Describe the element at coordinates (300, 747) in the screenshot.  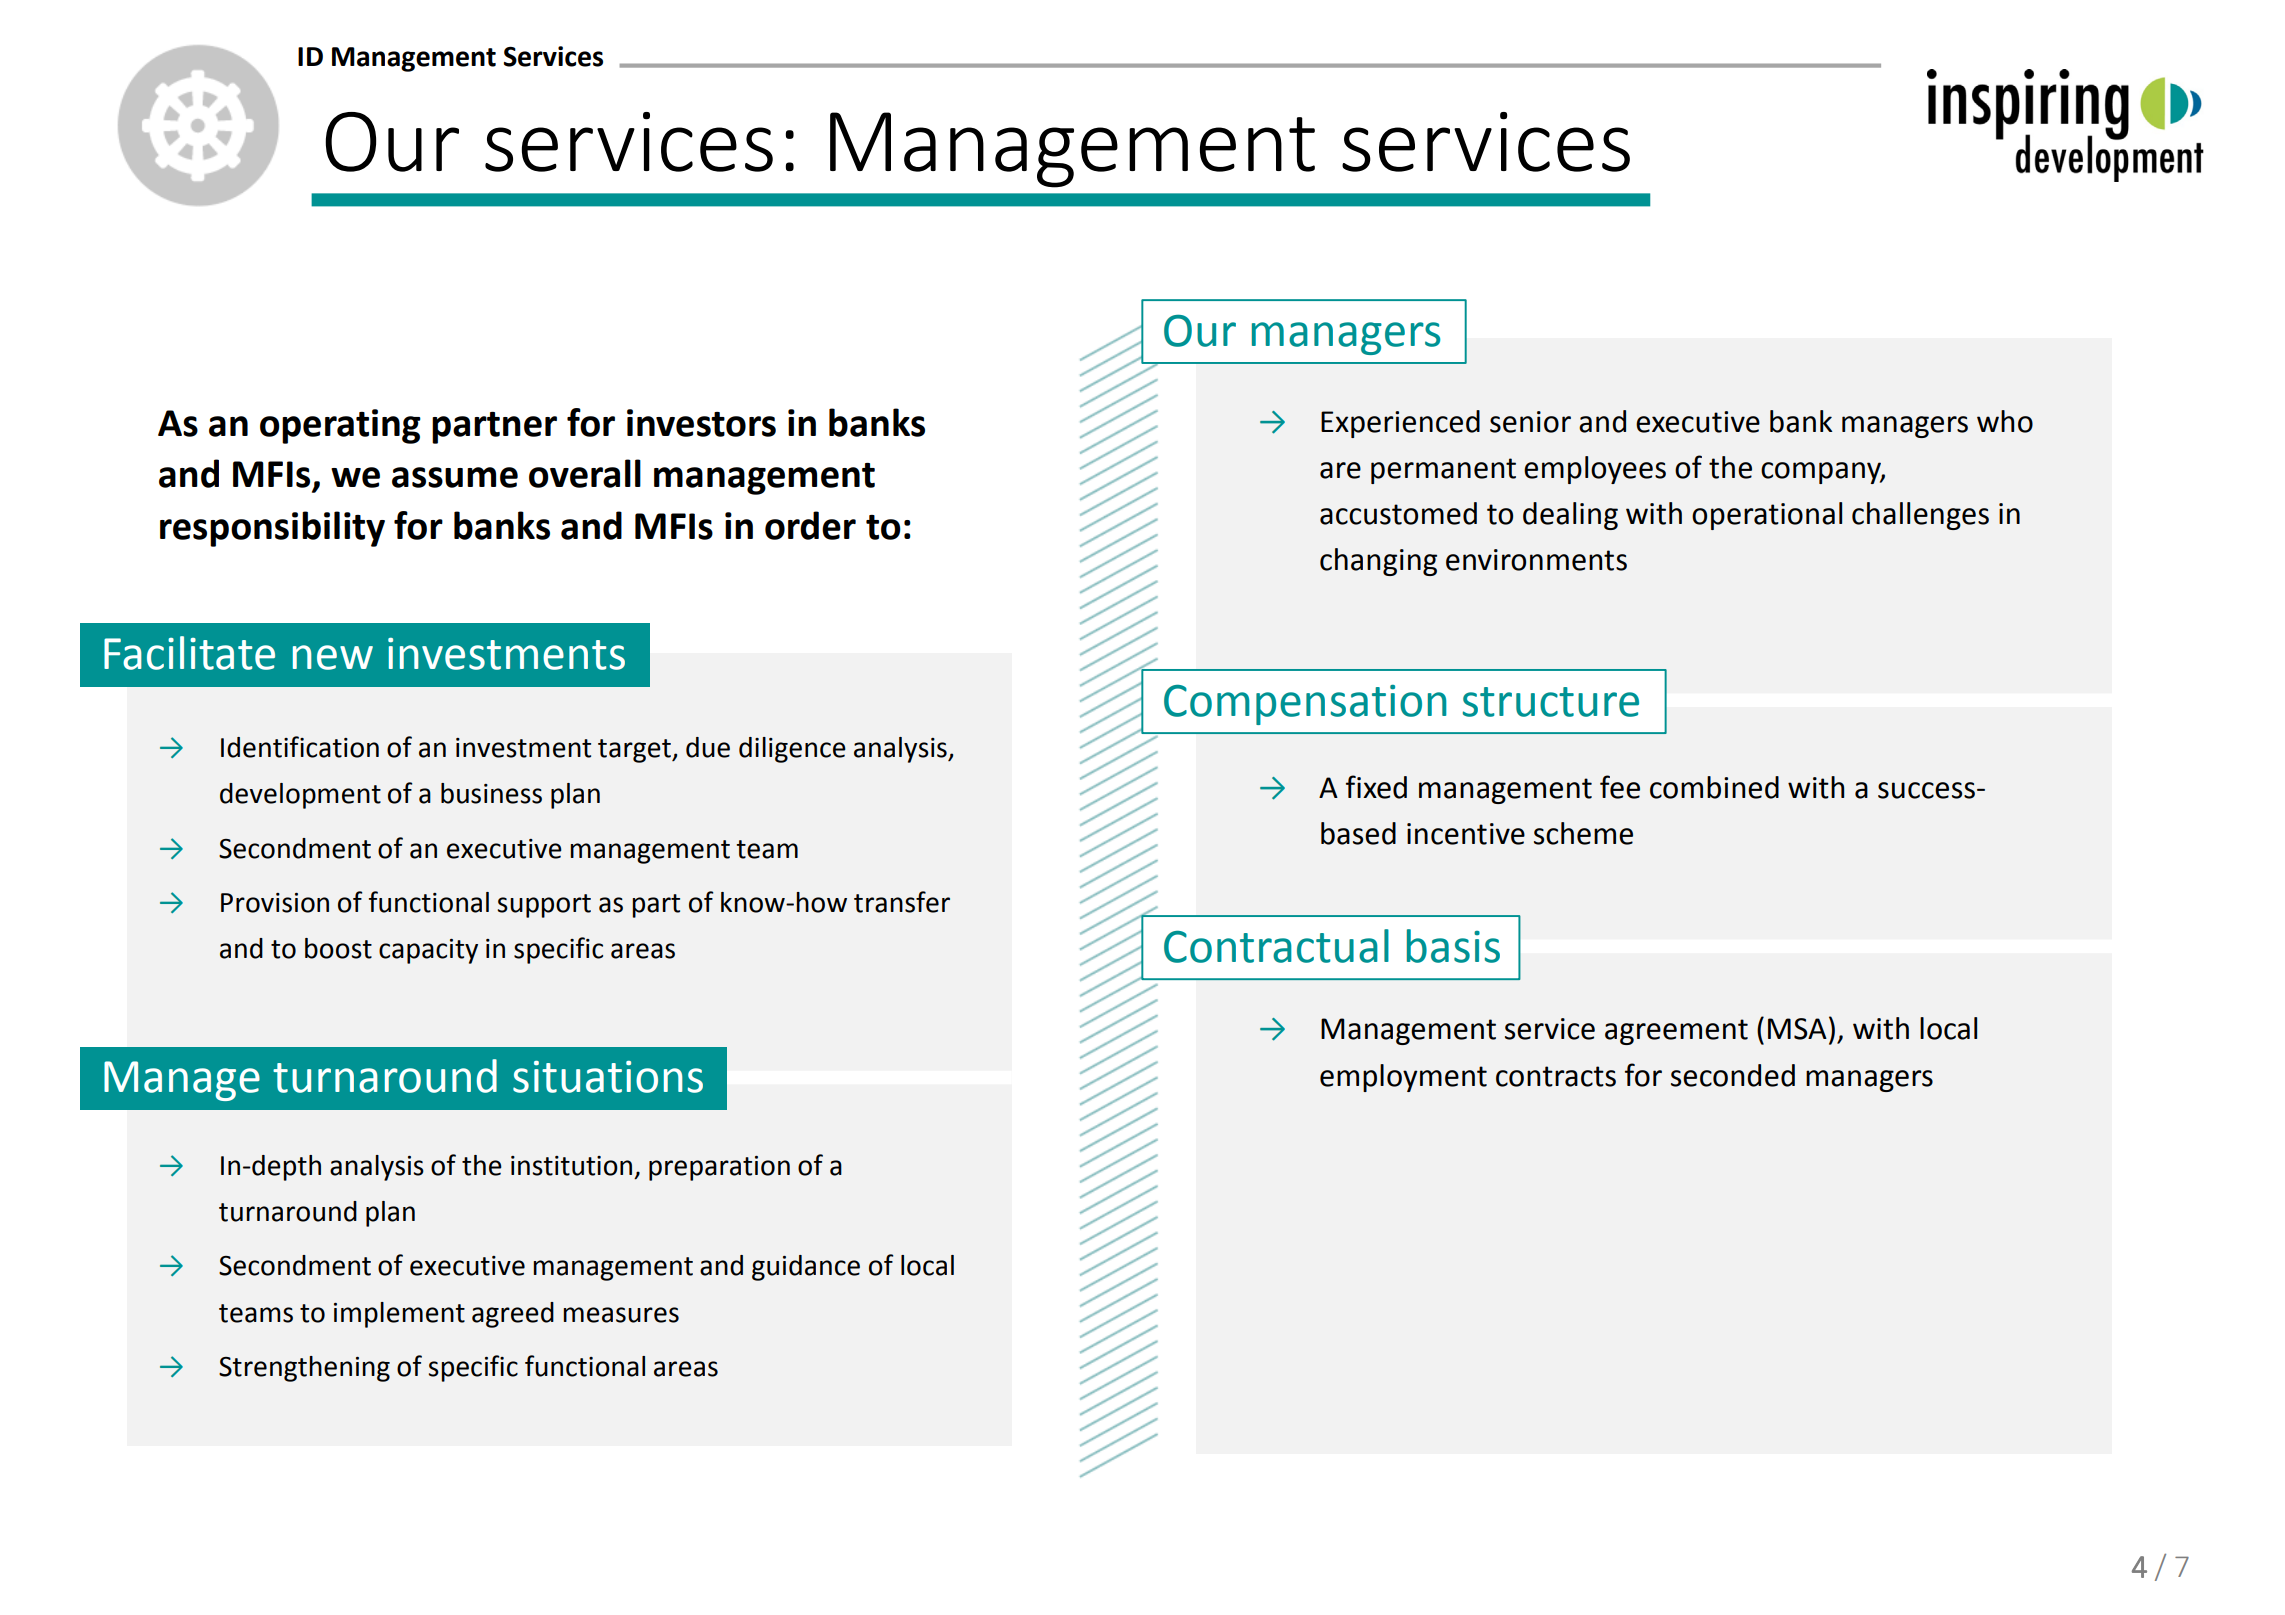
I see `Identification` at that location.
